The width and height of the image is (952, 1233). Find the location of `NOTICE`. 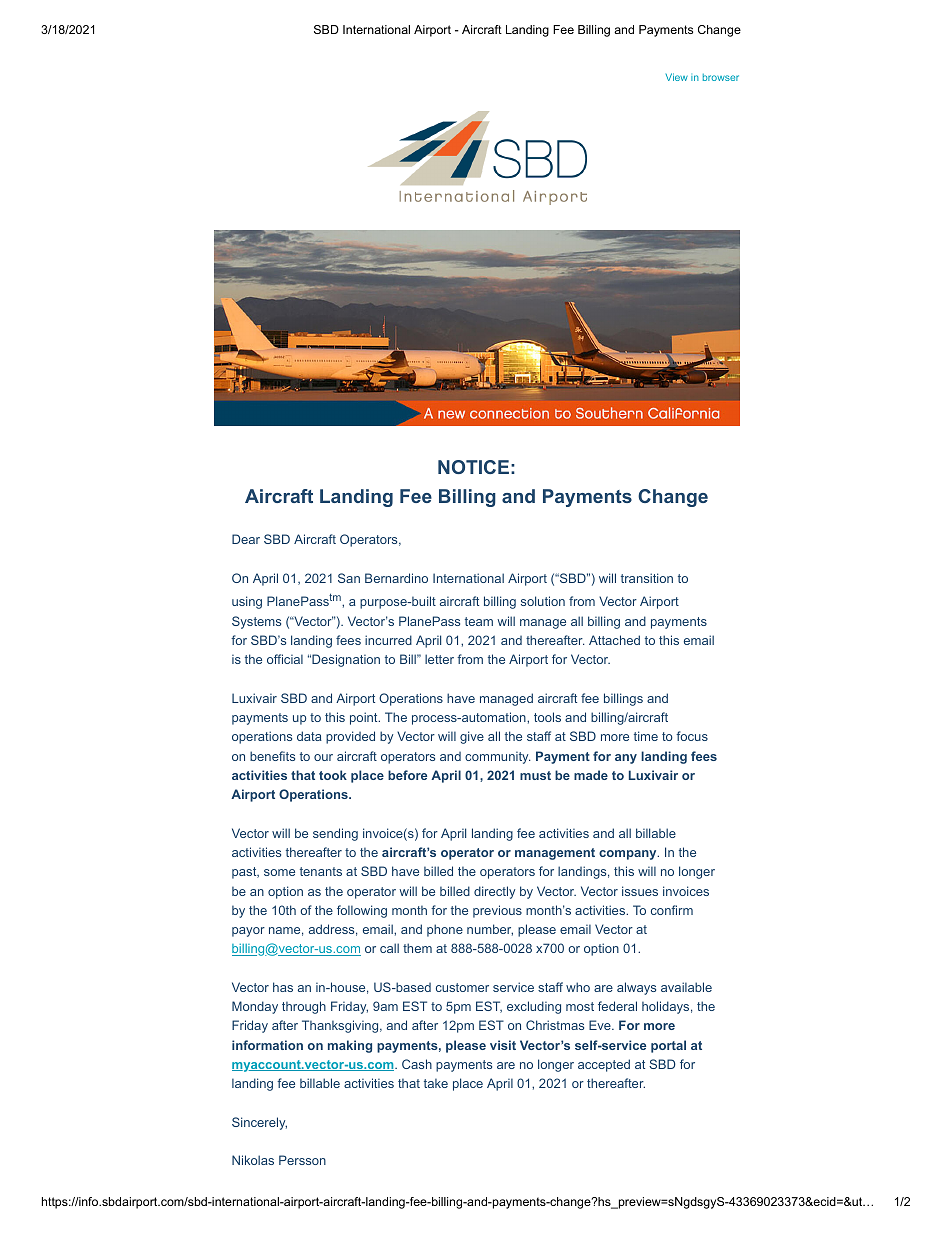

NOTICE is located at coordinates (473, 467).
